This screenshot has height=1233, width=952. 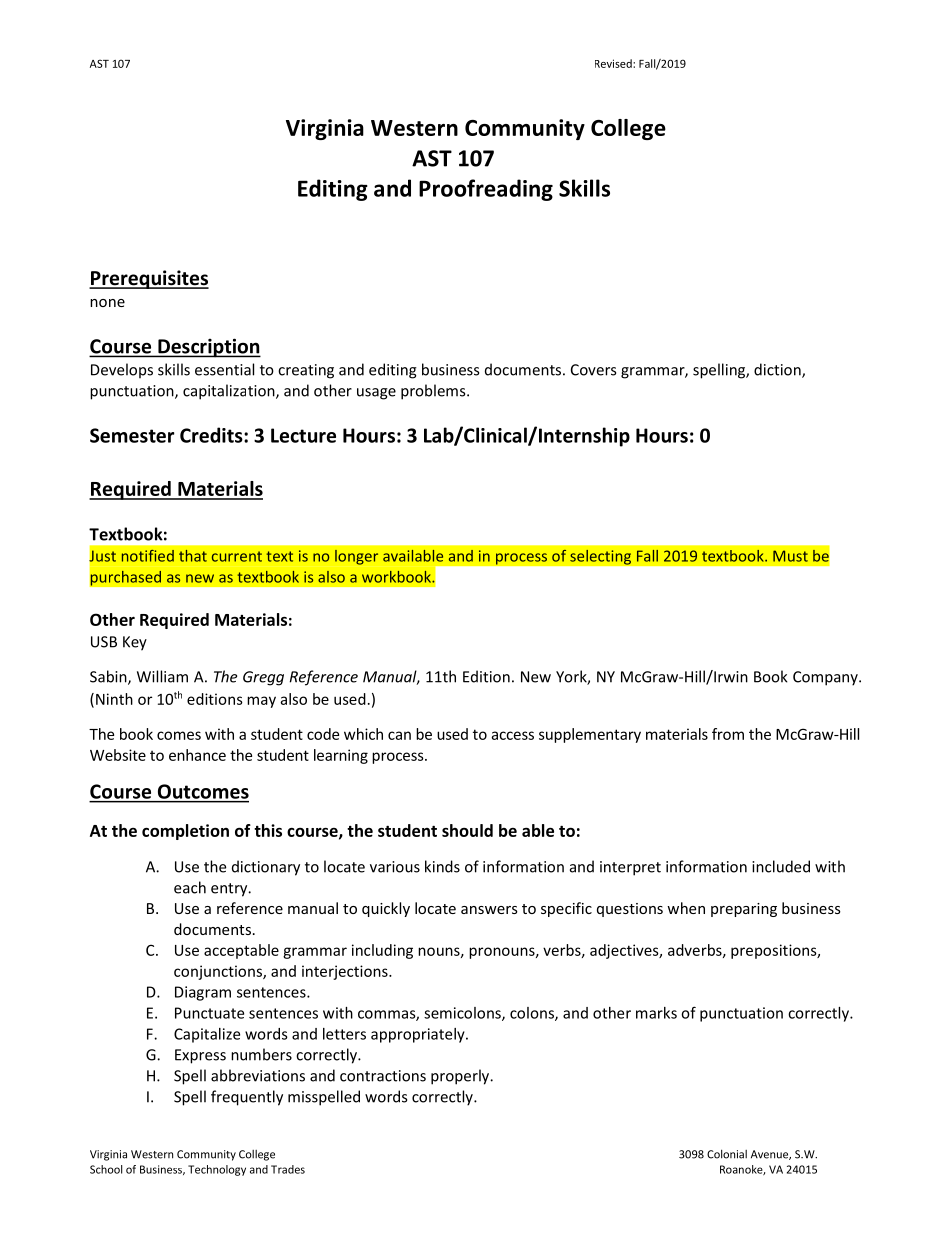 I want to click on Technology, so click(x=217, y=1170).
